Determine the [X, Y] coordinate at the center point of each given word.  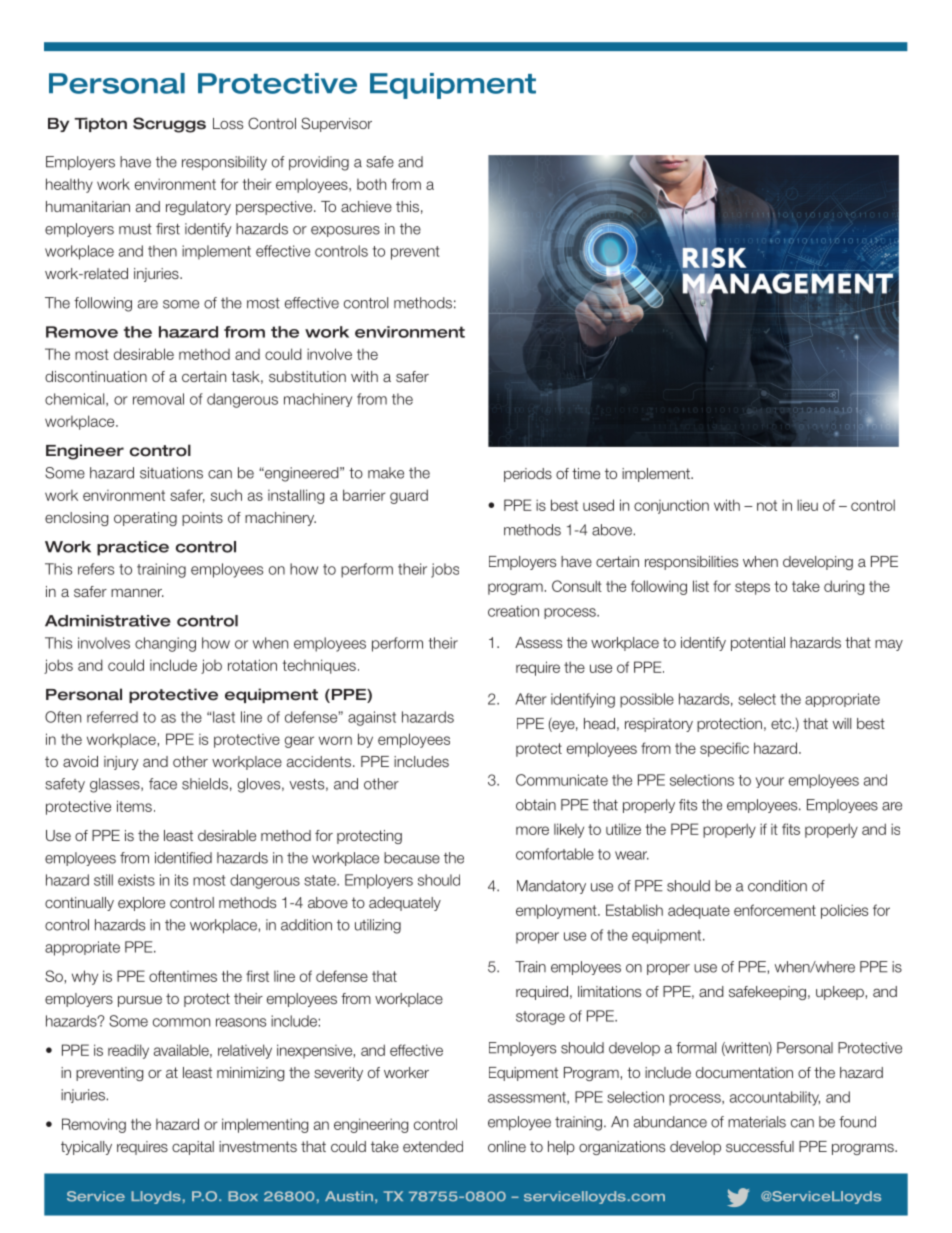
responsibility [224, 163]
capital [193, 1148]
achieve [366, 206]
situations [171, 473]
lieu [807, 505]
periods [528, 475]
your [770, 782]
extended [433, 1146]
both [371, 184]
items [134, 806]
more [532, 830]
